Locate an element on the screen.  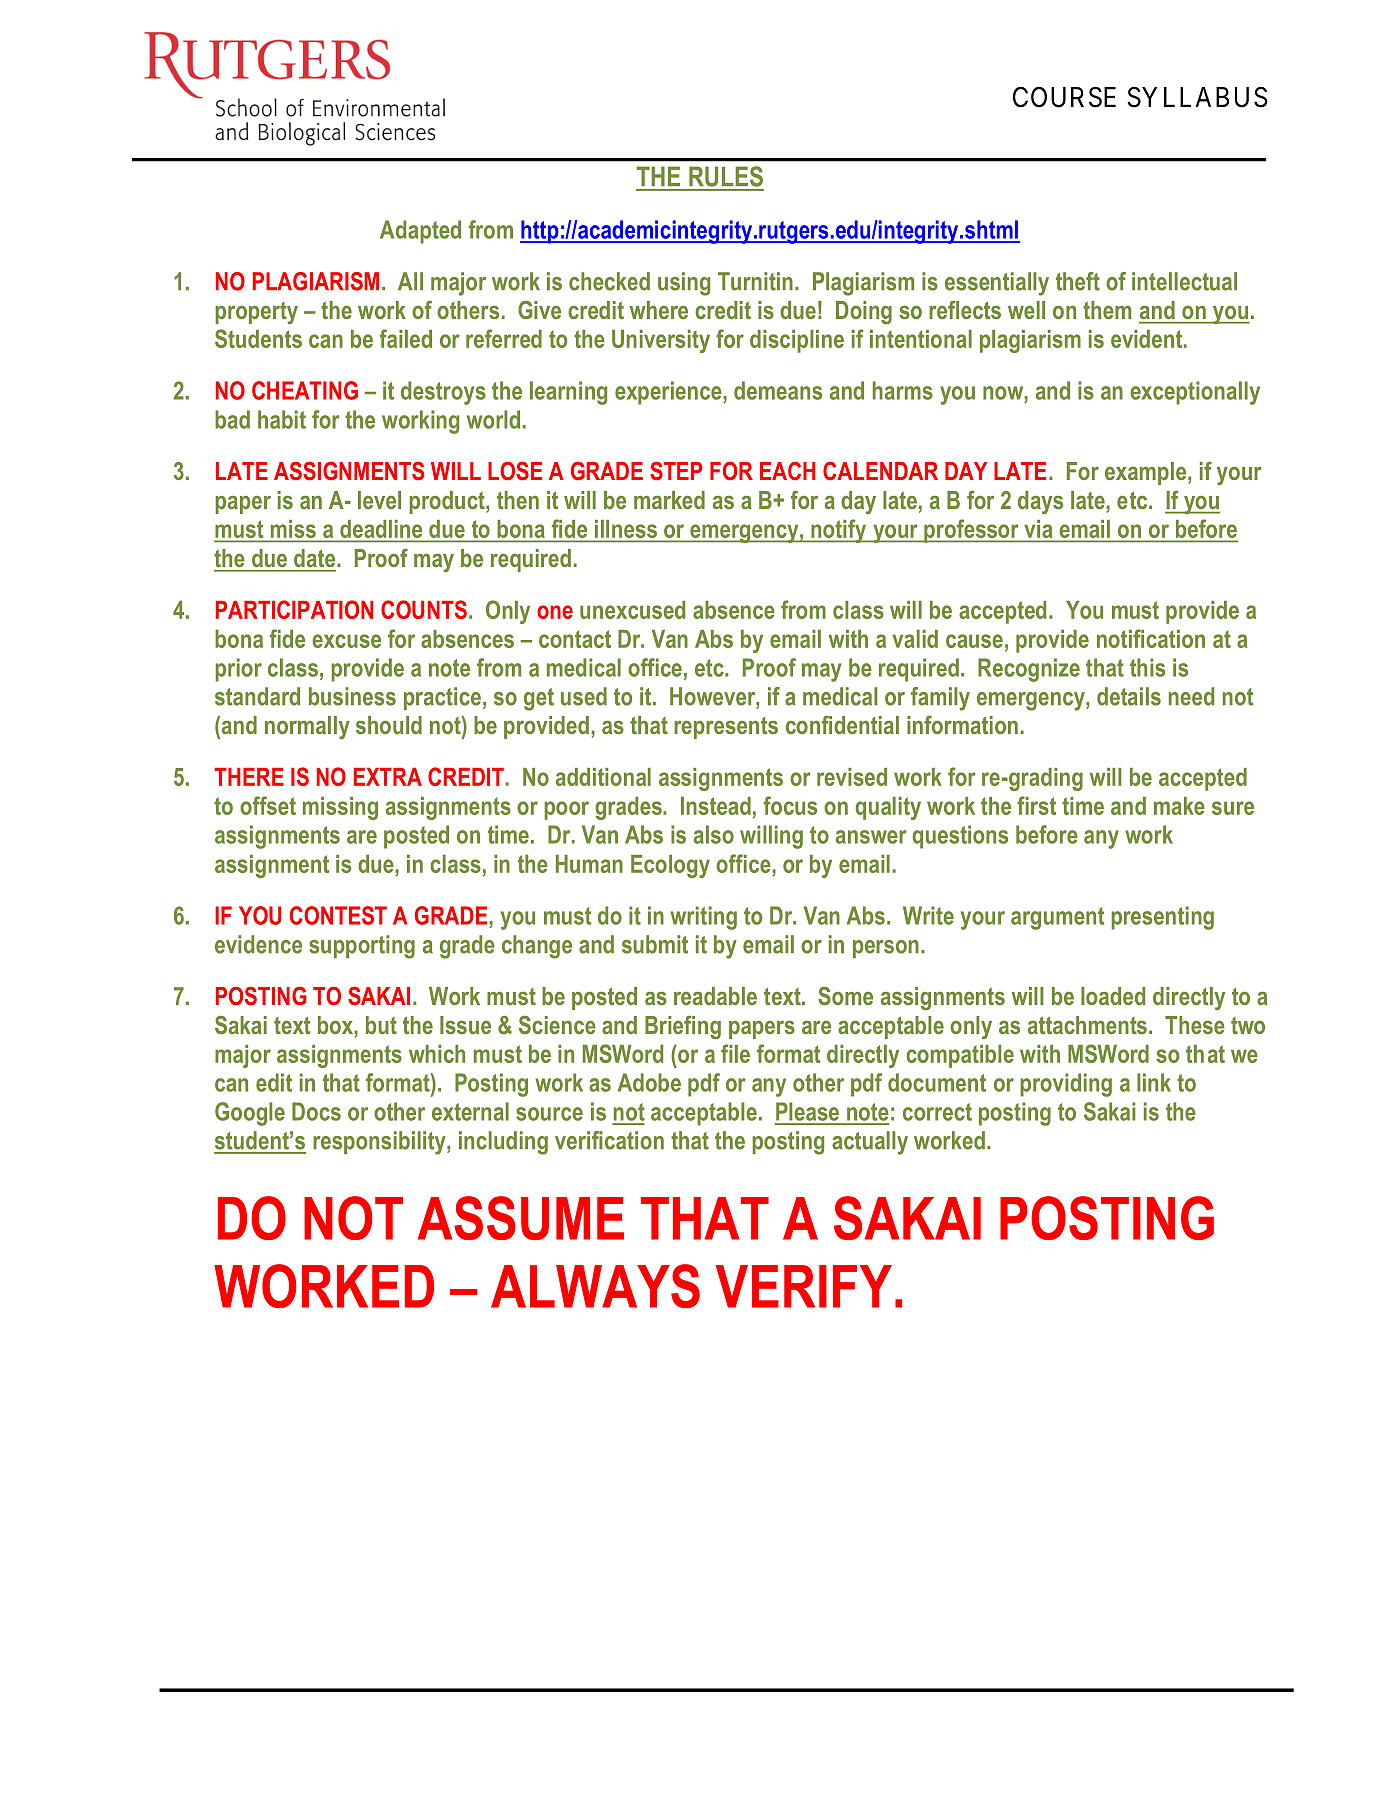
represents is located at coordinates (726, 728).
